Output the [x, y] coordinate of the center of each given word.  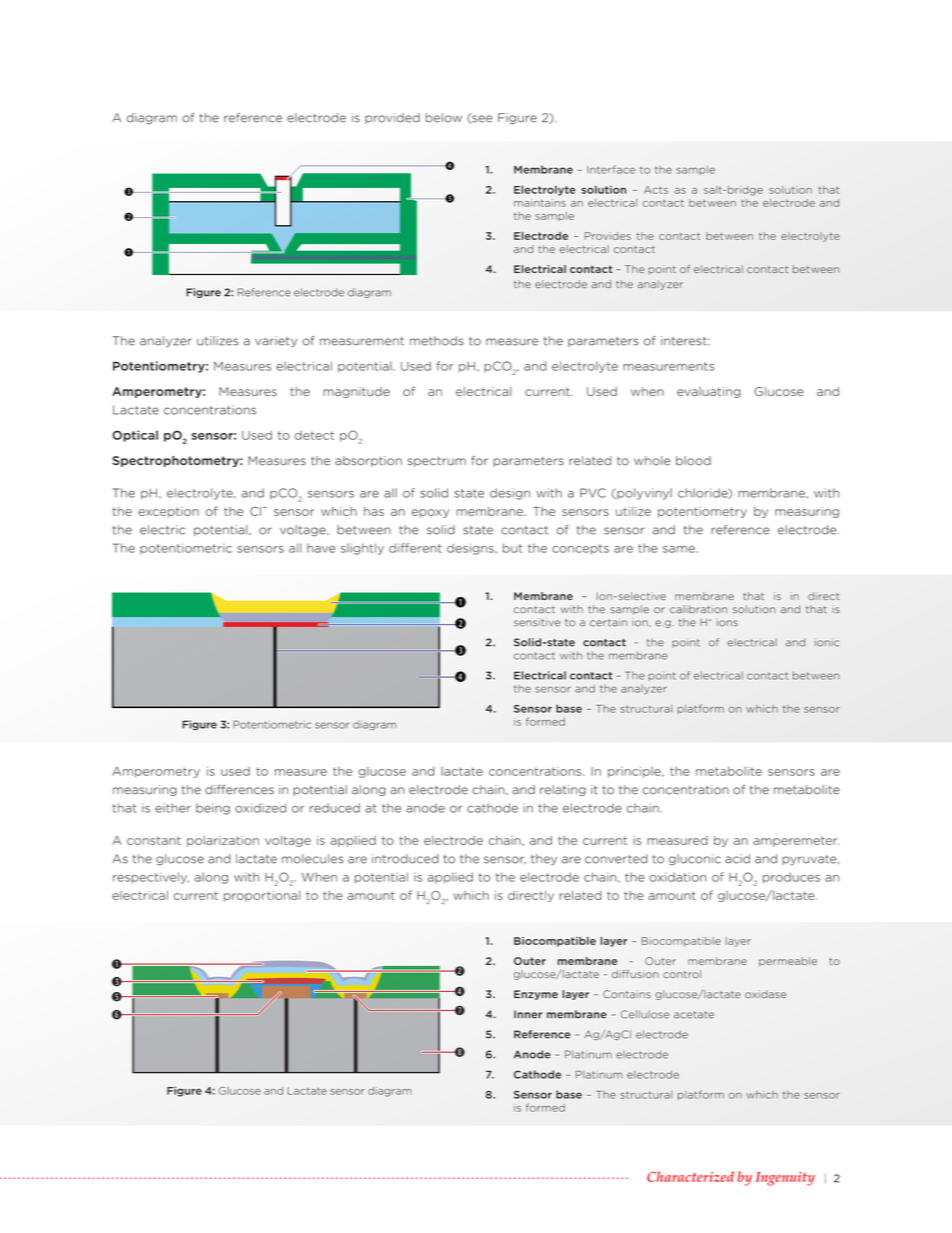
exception [168, 512]
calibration [698, 609]
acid [737, 859]
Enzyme [536, 995]
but [512, 548]
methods [437, 341]
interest [685, 341]
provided [392, 118]
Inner [528, 1014]
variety [276, 342]
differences [239, 789]
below [444, 118]
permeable [788, 962]
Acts [656, 190]
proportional [262, 896]
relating [563, 790]
